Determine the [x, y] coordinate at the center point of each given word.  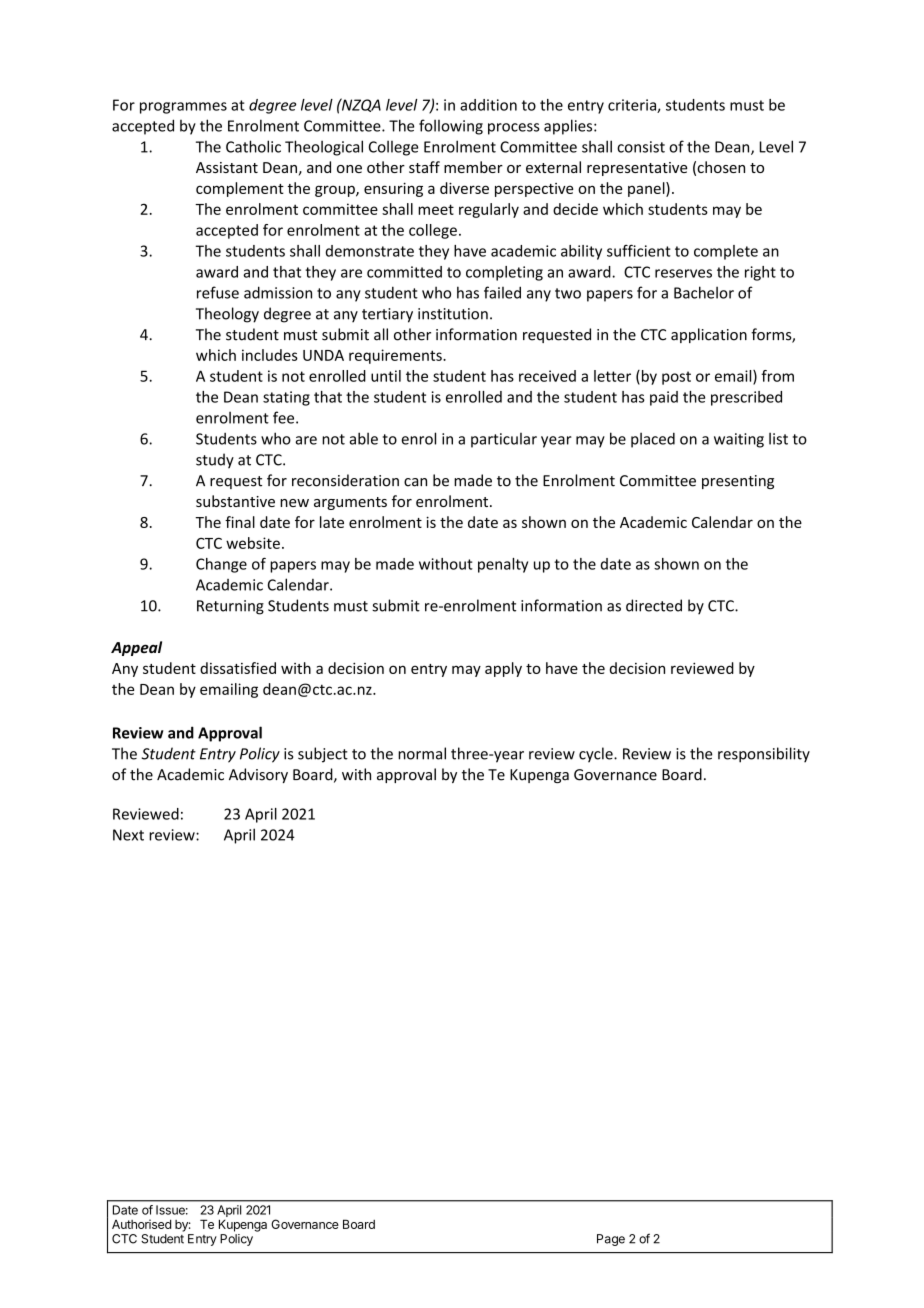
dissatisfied [238, 668]
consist [641, 147]
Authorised [141, 1224]
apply [503, 669]
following [451, 127]
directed [654, 605]
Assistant [227, 167]
